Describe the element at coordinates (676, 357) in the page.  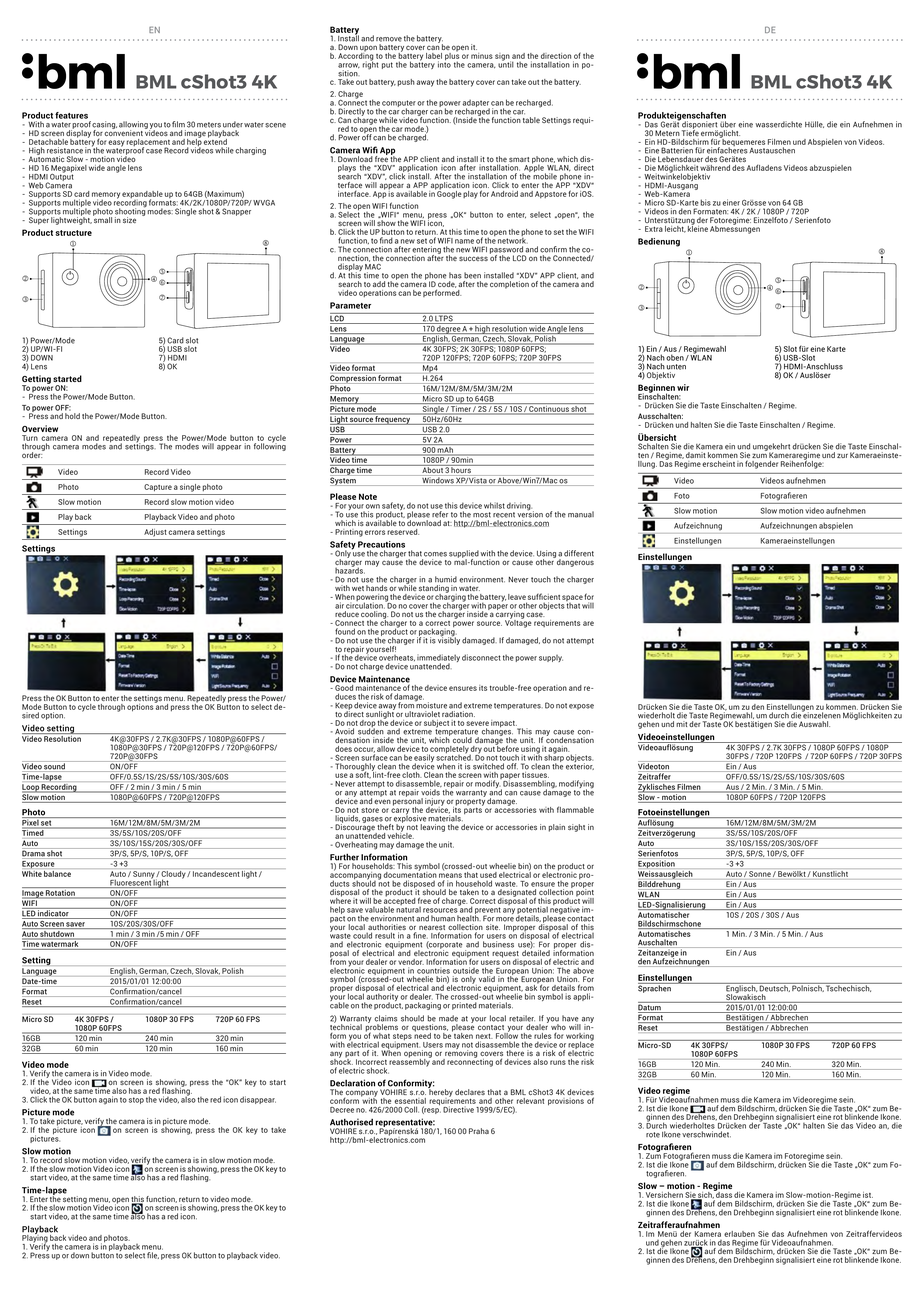
I see `oben` at that location.
